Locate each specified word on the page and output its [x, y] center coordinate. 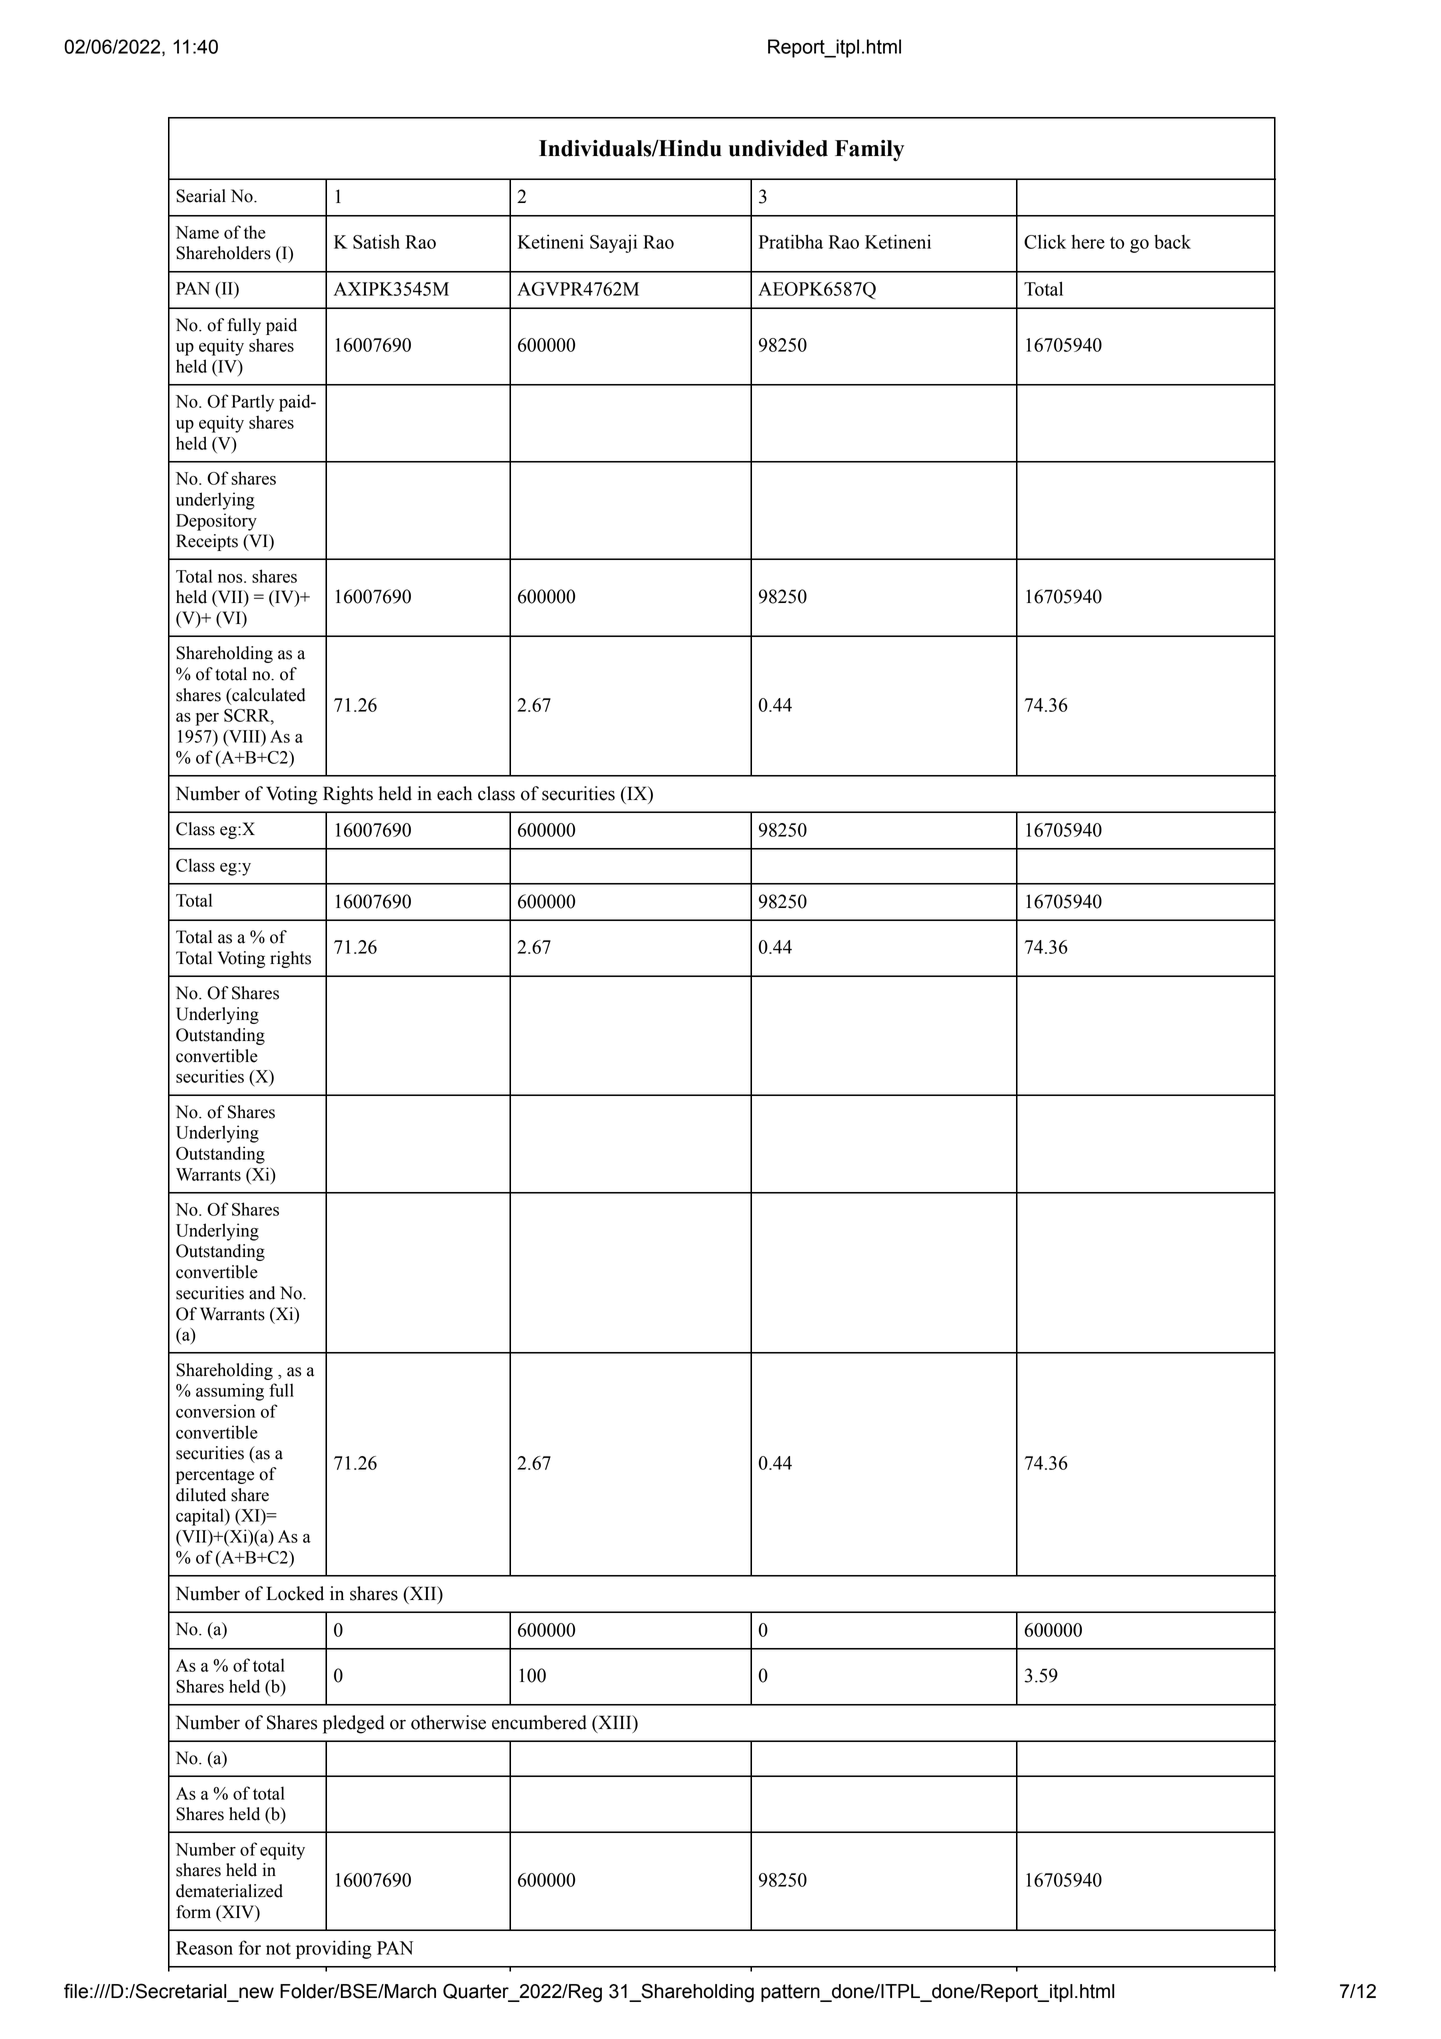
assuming [230, 1392]
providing [334, 1949]
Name [197, 232]
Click [1045, 241]
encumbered [539, 1722]
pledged [353, 1724]
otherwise [448, 1722]
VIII [244, 736]
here [1088, 242]
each [454, 793]
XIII [615, 1722]
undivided [778, 148]
